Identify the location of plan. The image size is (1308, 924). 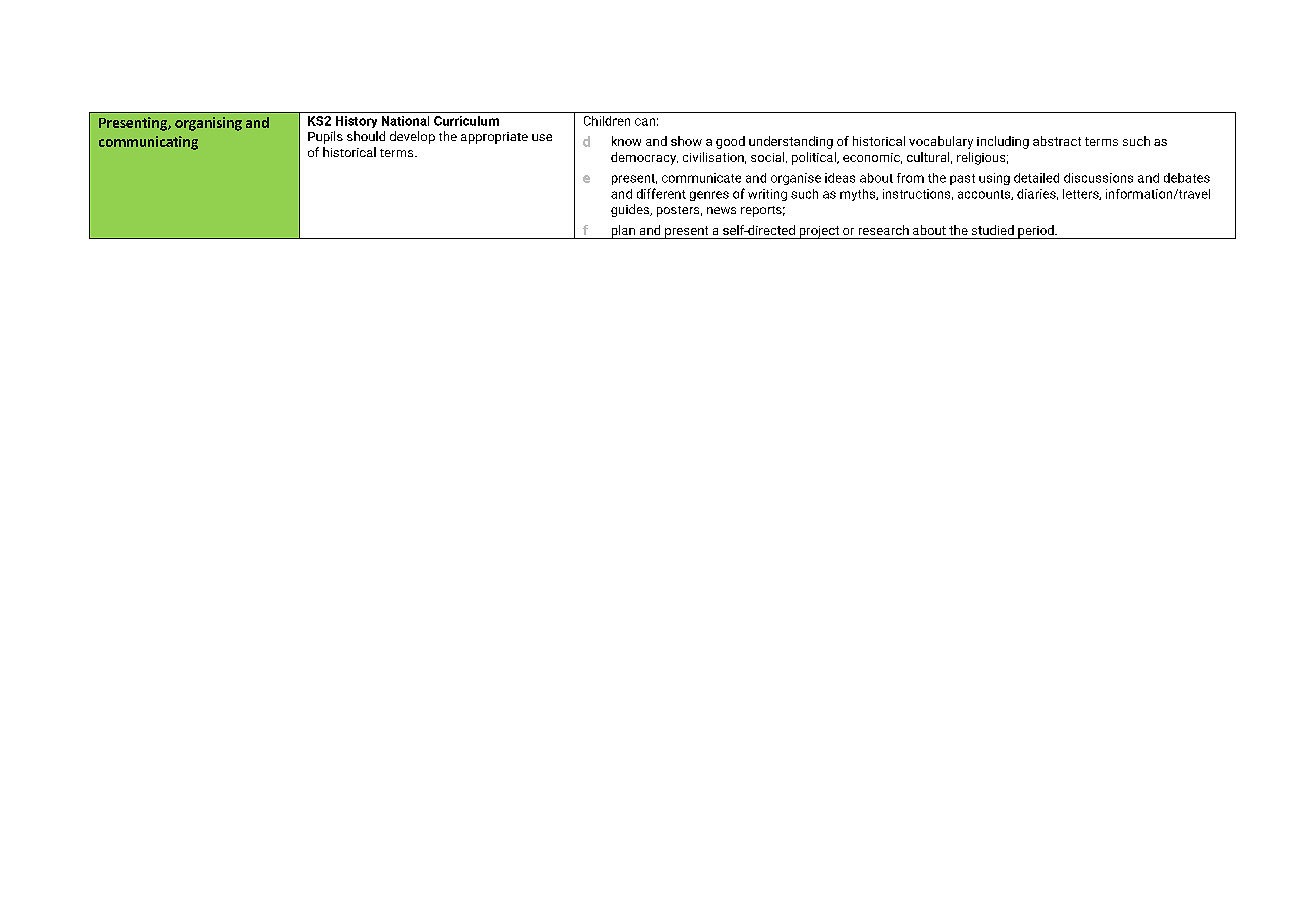
(623, 232).
